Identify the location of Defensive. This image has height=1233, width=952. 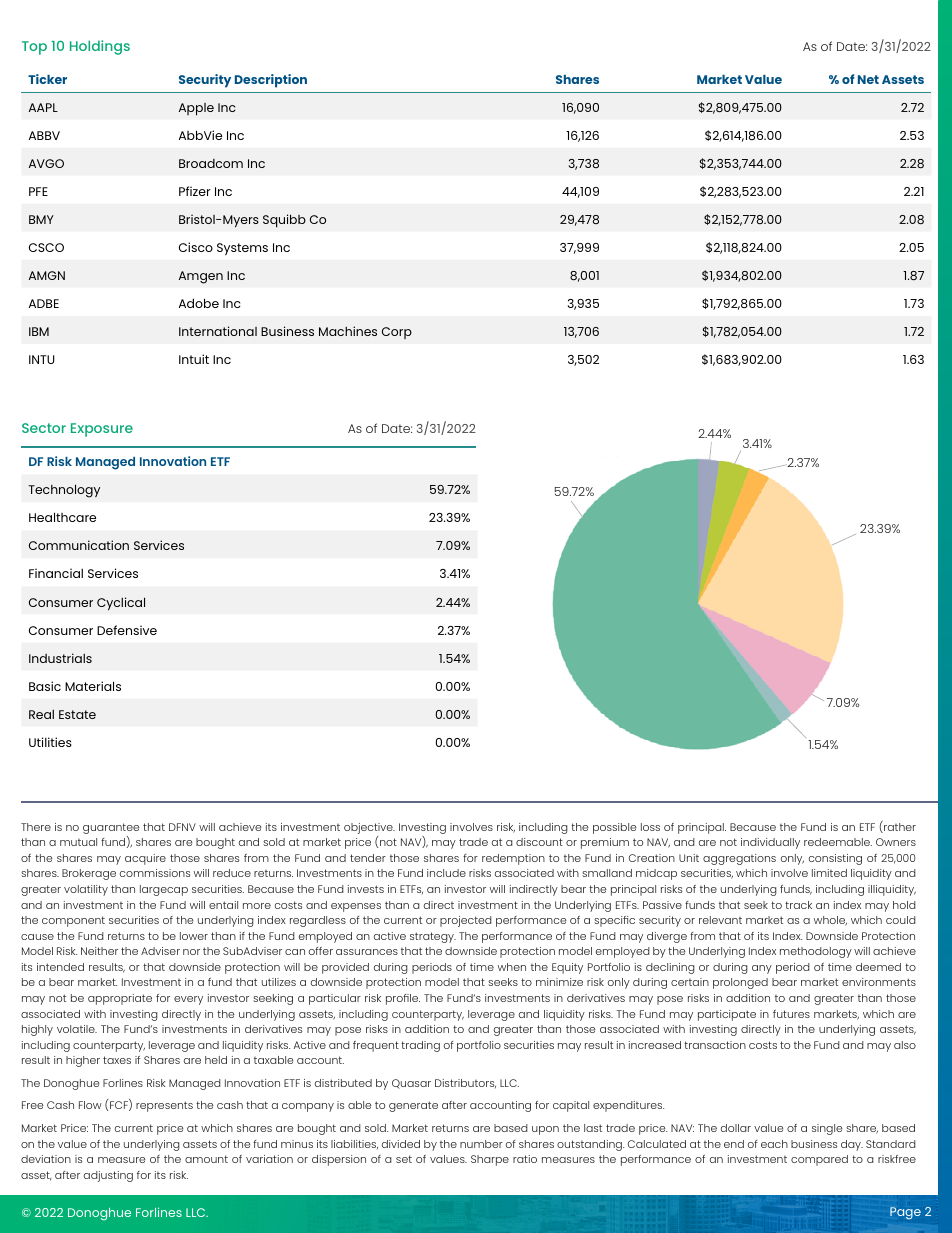
(127, 630).
